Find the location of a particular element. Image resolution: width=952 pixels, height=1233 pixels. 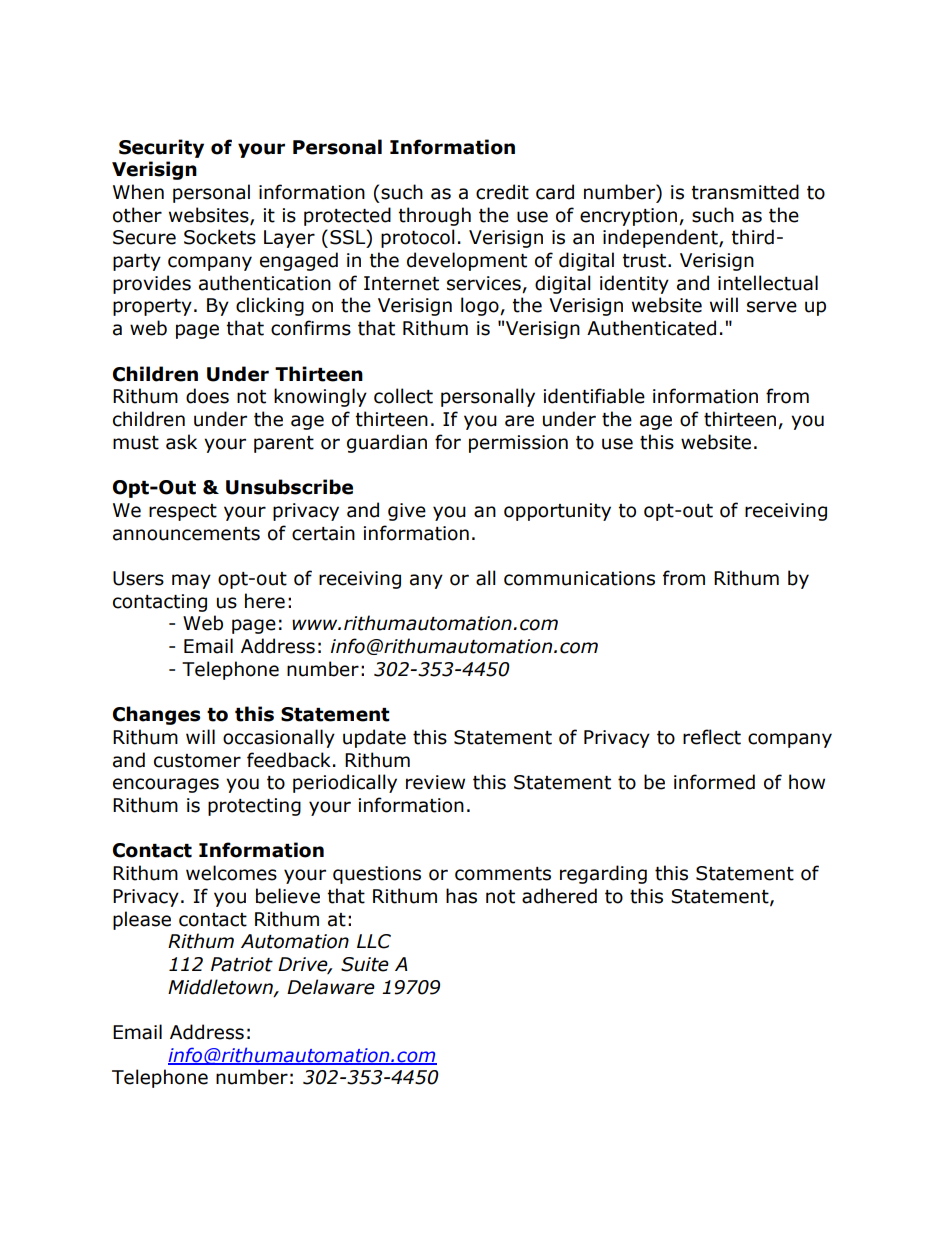

credit is located at coordinates (502, 192).
